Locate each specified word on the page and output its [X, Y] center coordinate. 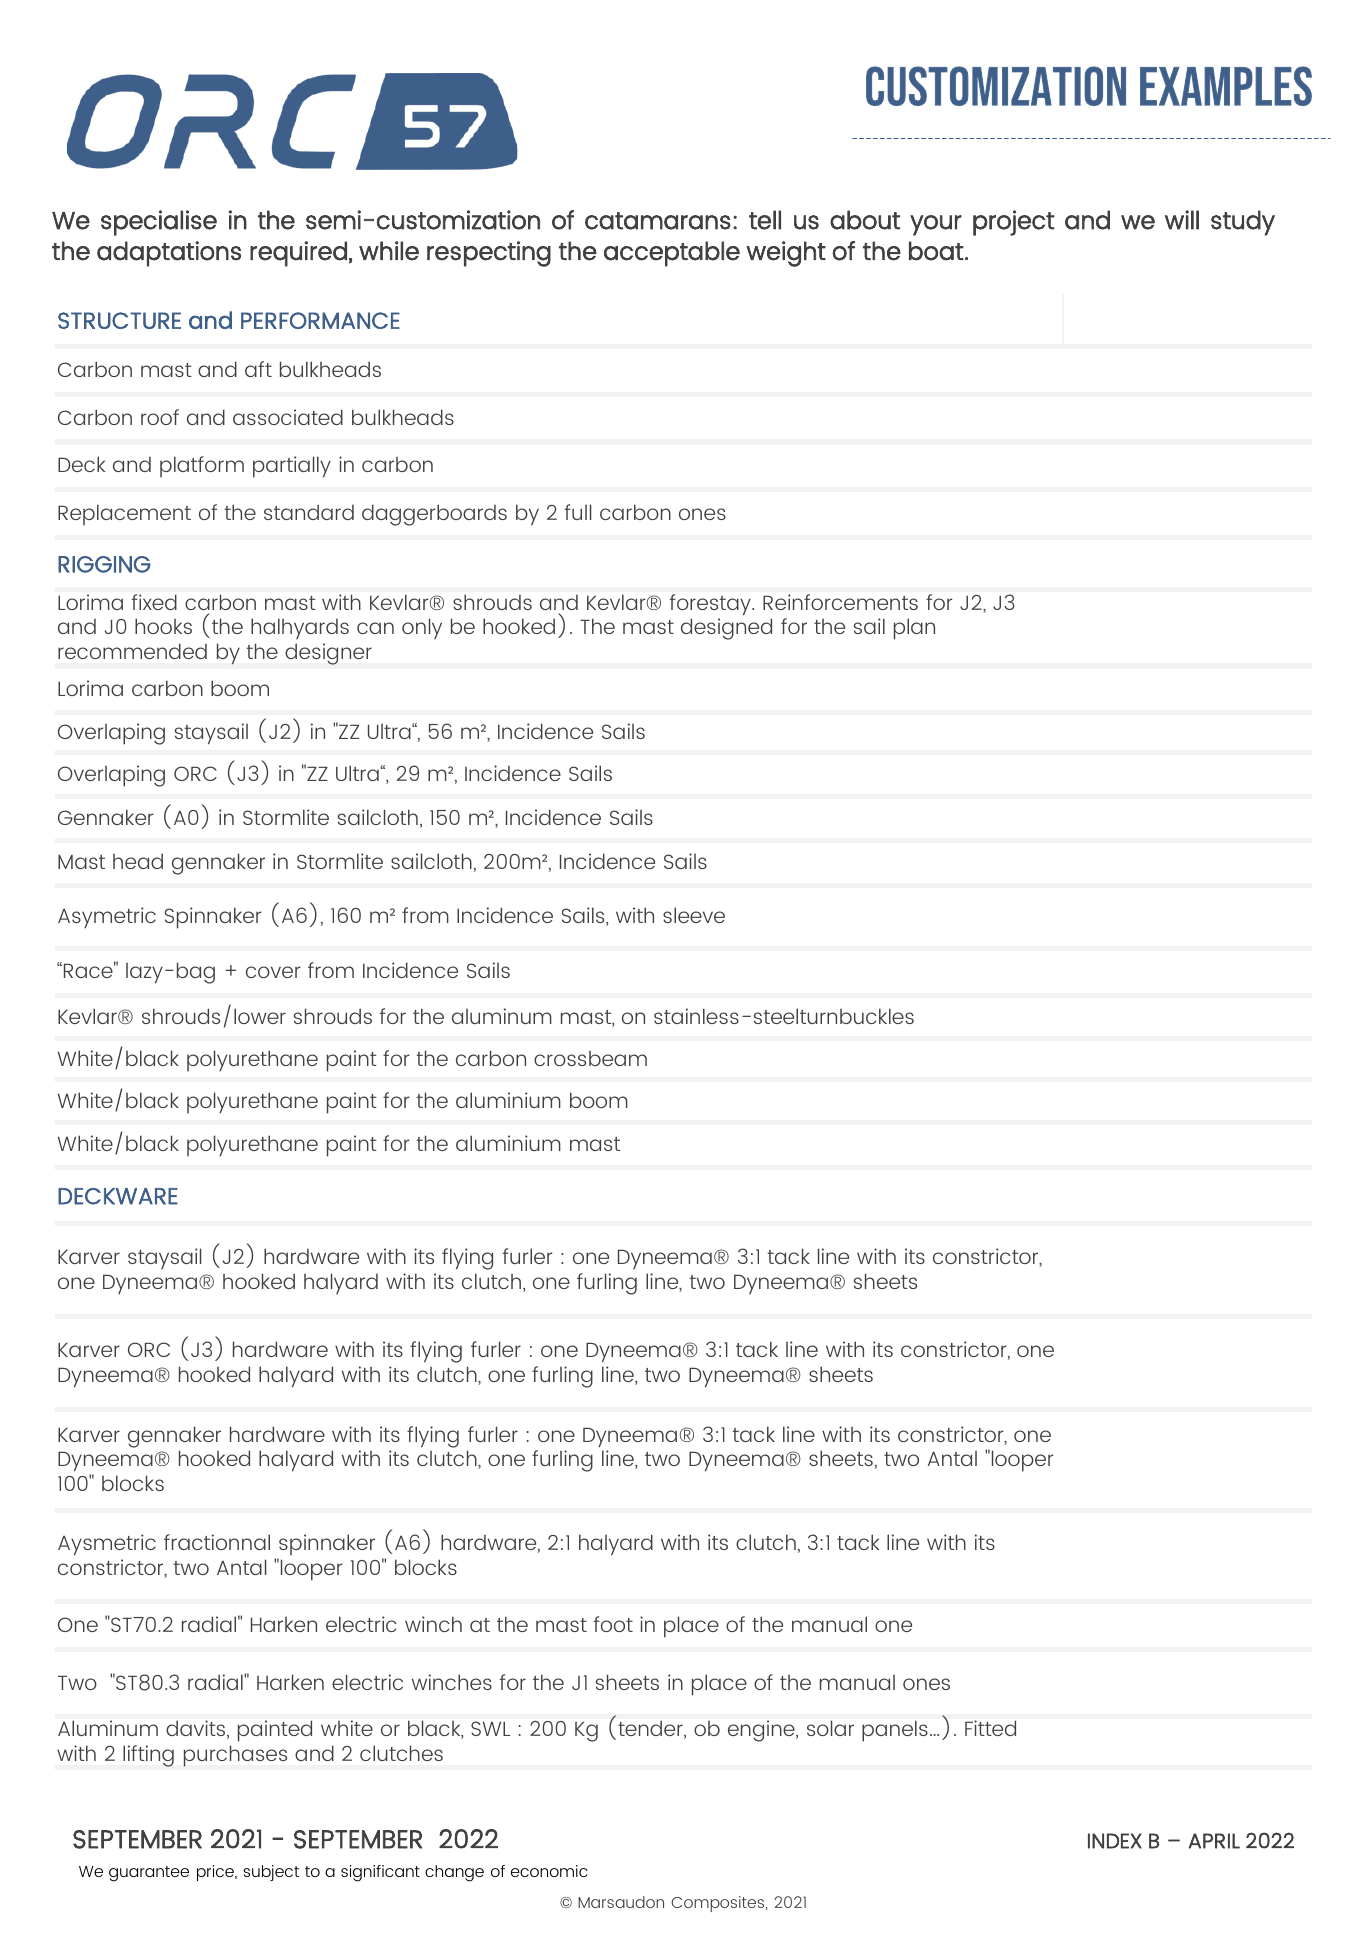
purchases [235, 1756]
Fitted [990, 1728]
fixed [154, 602]
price [216, 1873]
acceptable [672, 254]
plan [914, 629]
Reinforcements [840, 602]
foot [613, 1624]
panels [895, 1731]
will [1182, 220]
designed [726, 629]
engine [762, 1731]
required [298, 254]
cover [273, 972]
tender [651, 1730]
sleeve [694, 915]
